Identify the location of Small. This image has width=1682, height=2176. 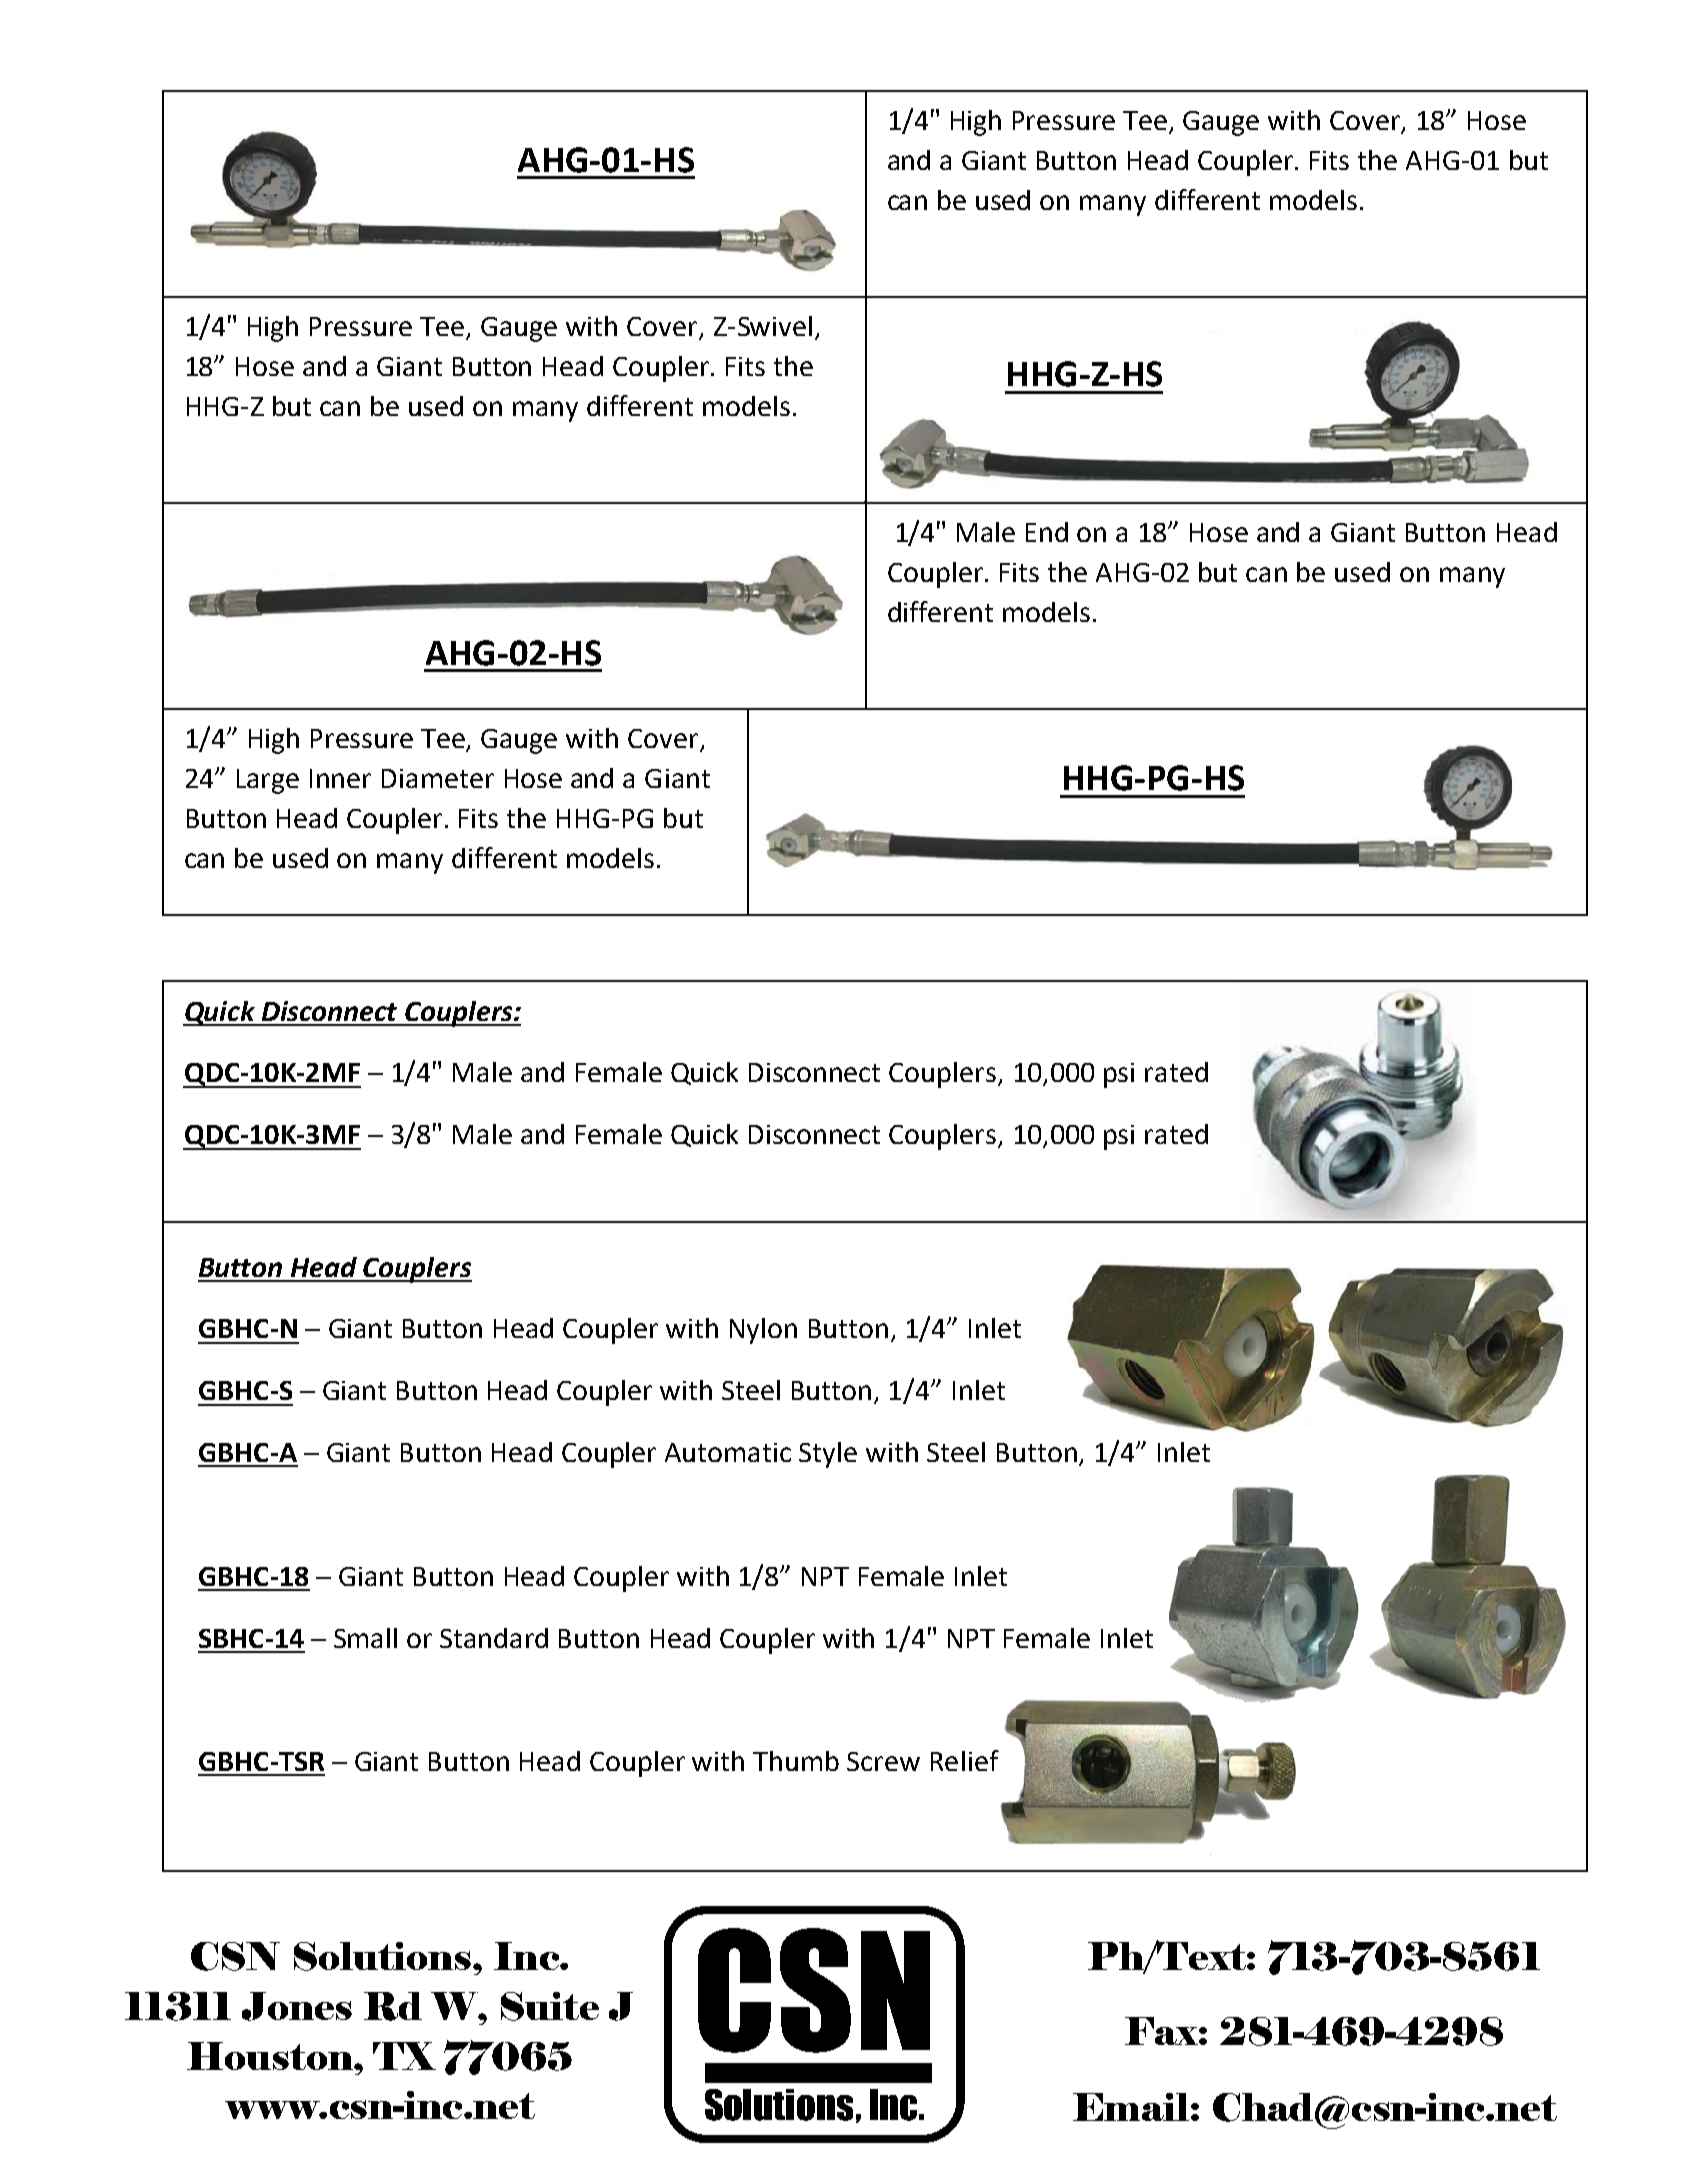
(365, 1638).
